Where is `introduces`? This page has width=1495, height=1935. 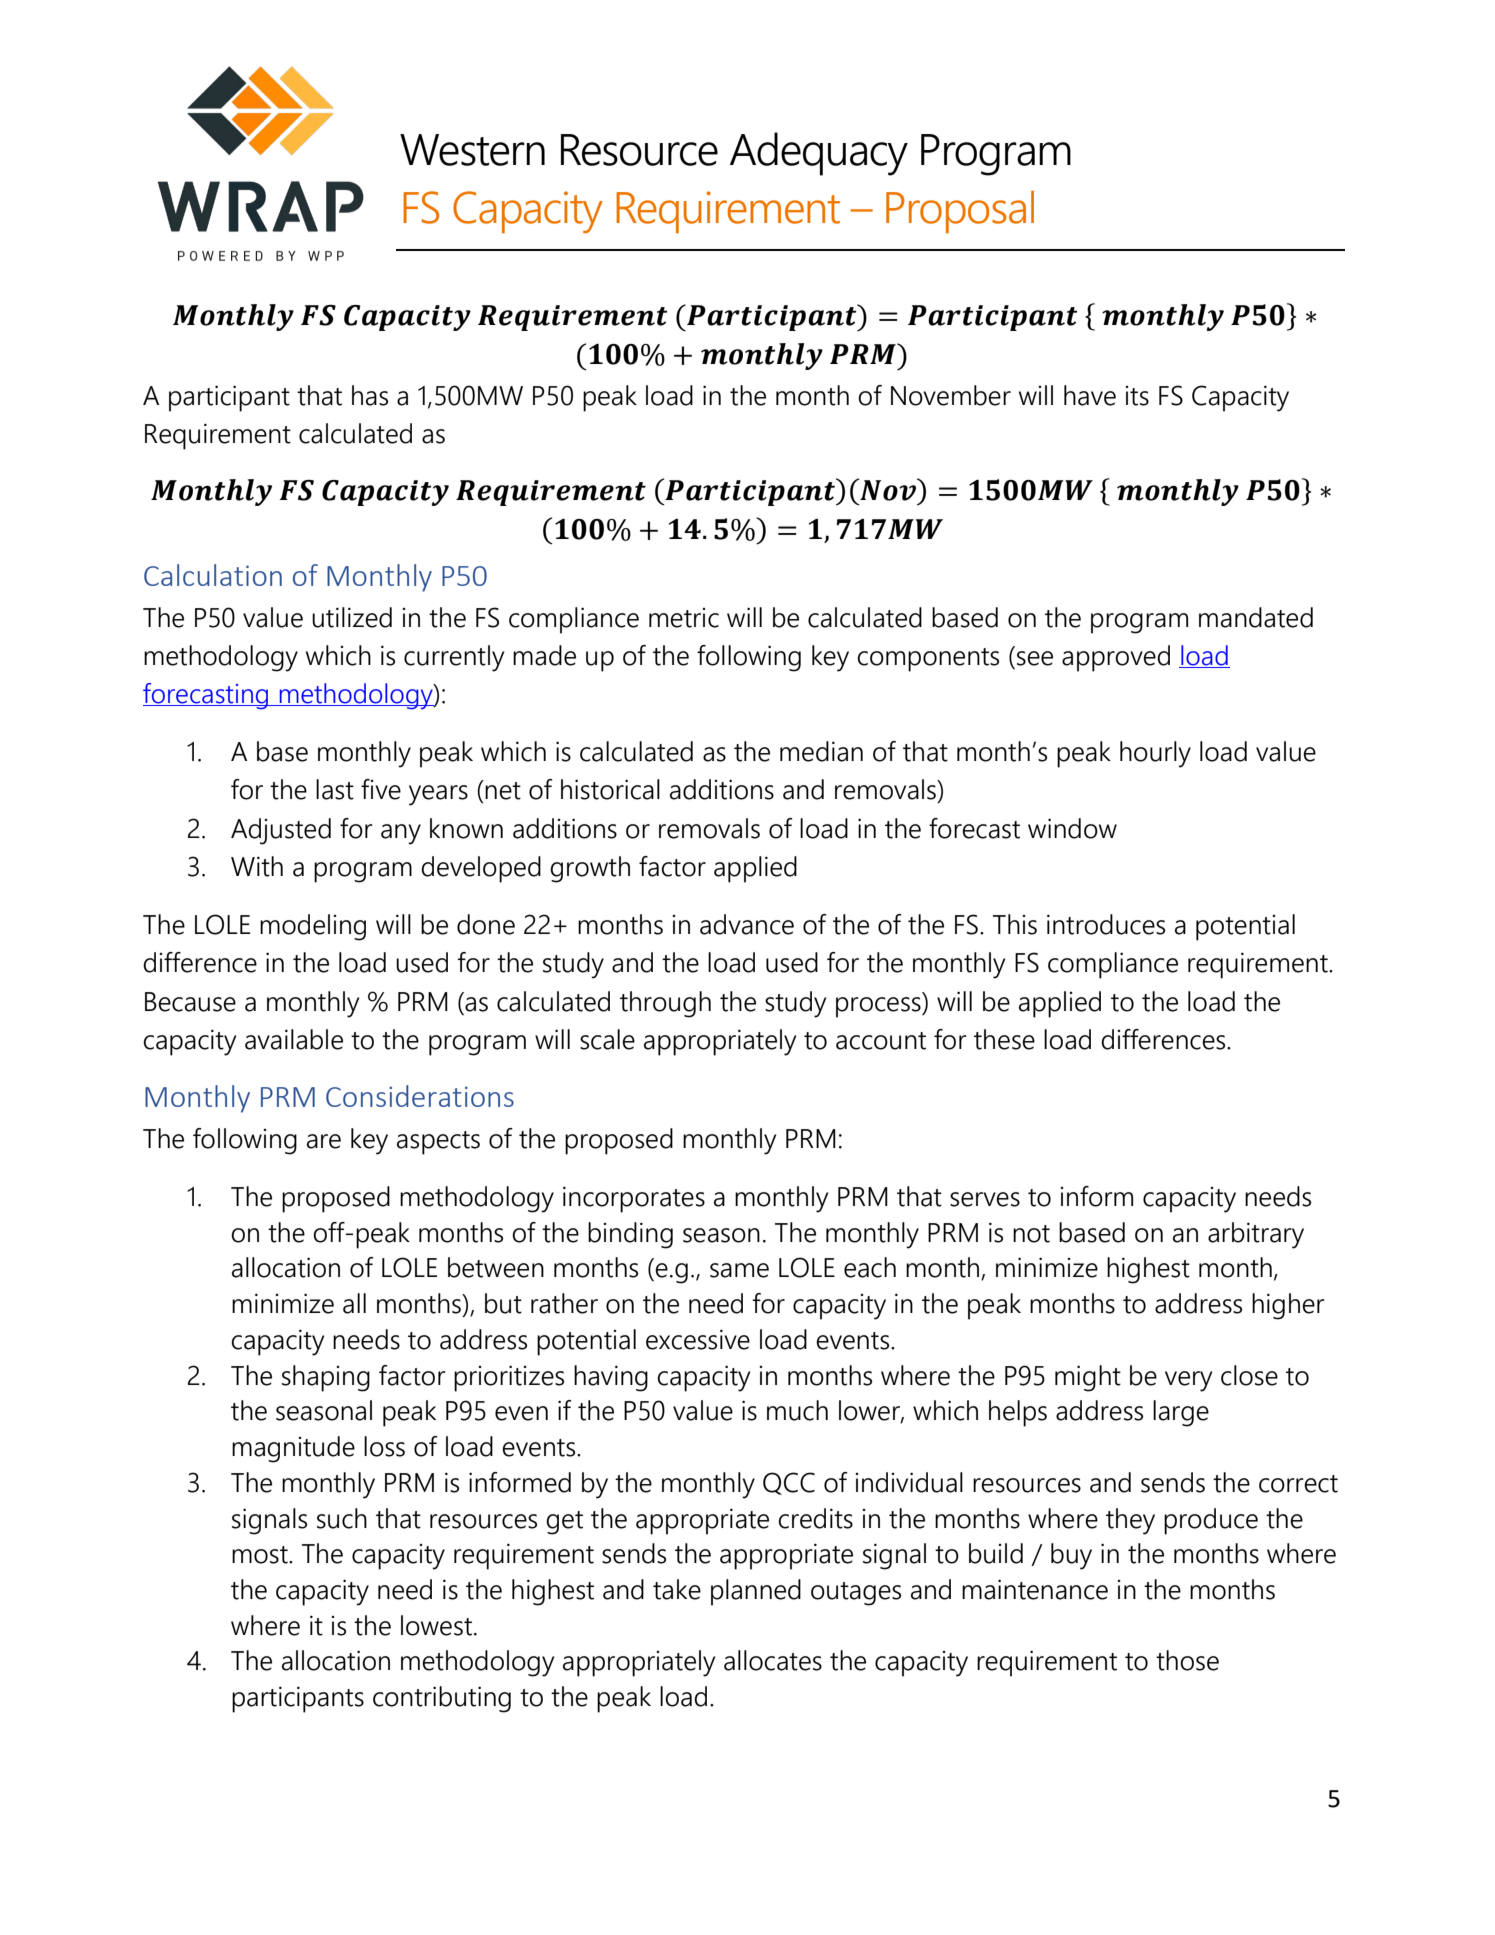 introduces is located at coordinates (1106, 924).
